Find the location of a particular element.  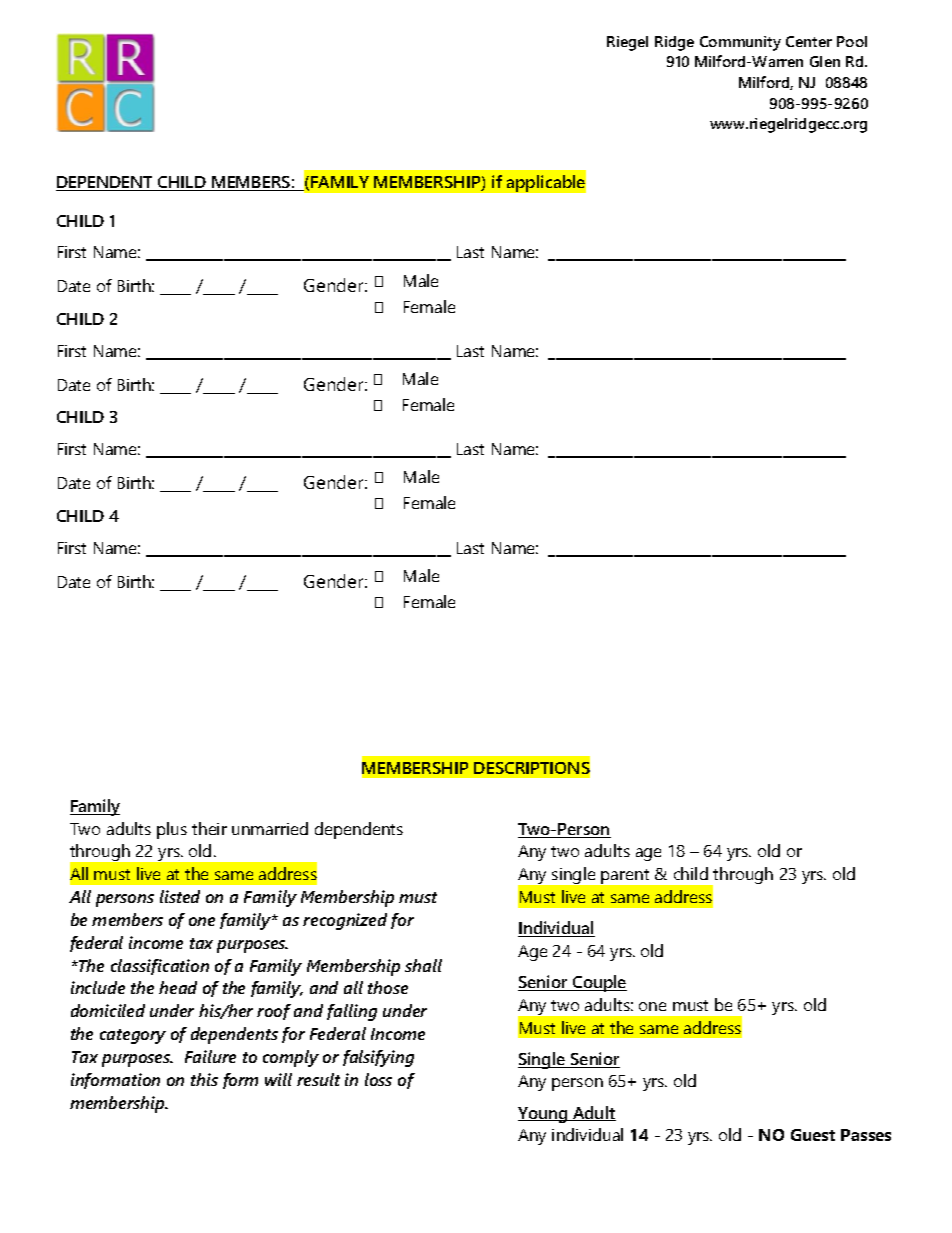

Guest is located at coordinates (813, 1135).
